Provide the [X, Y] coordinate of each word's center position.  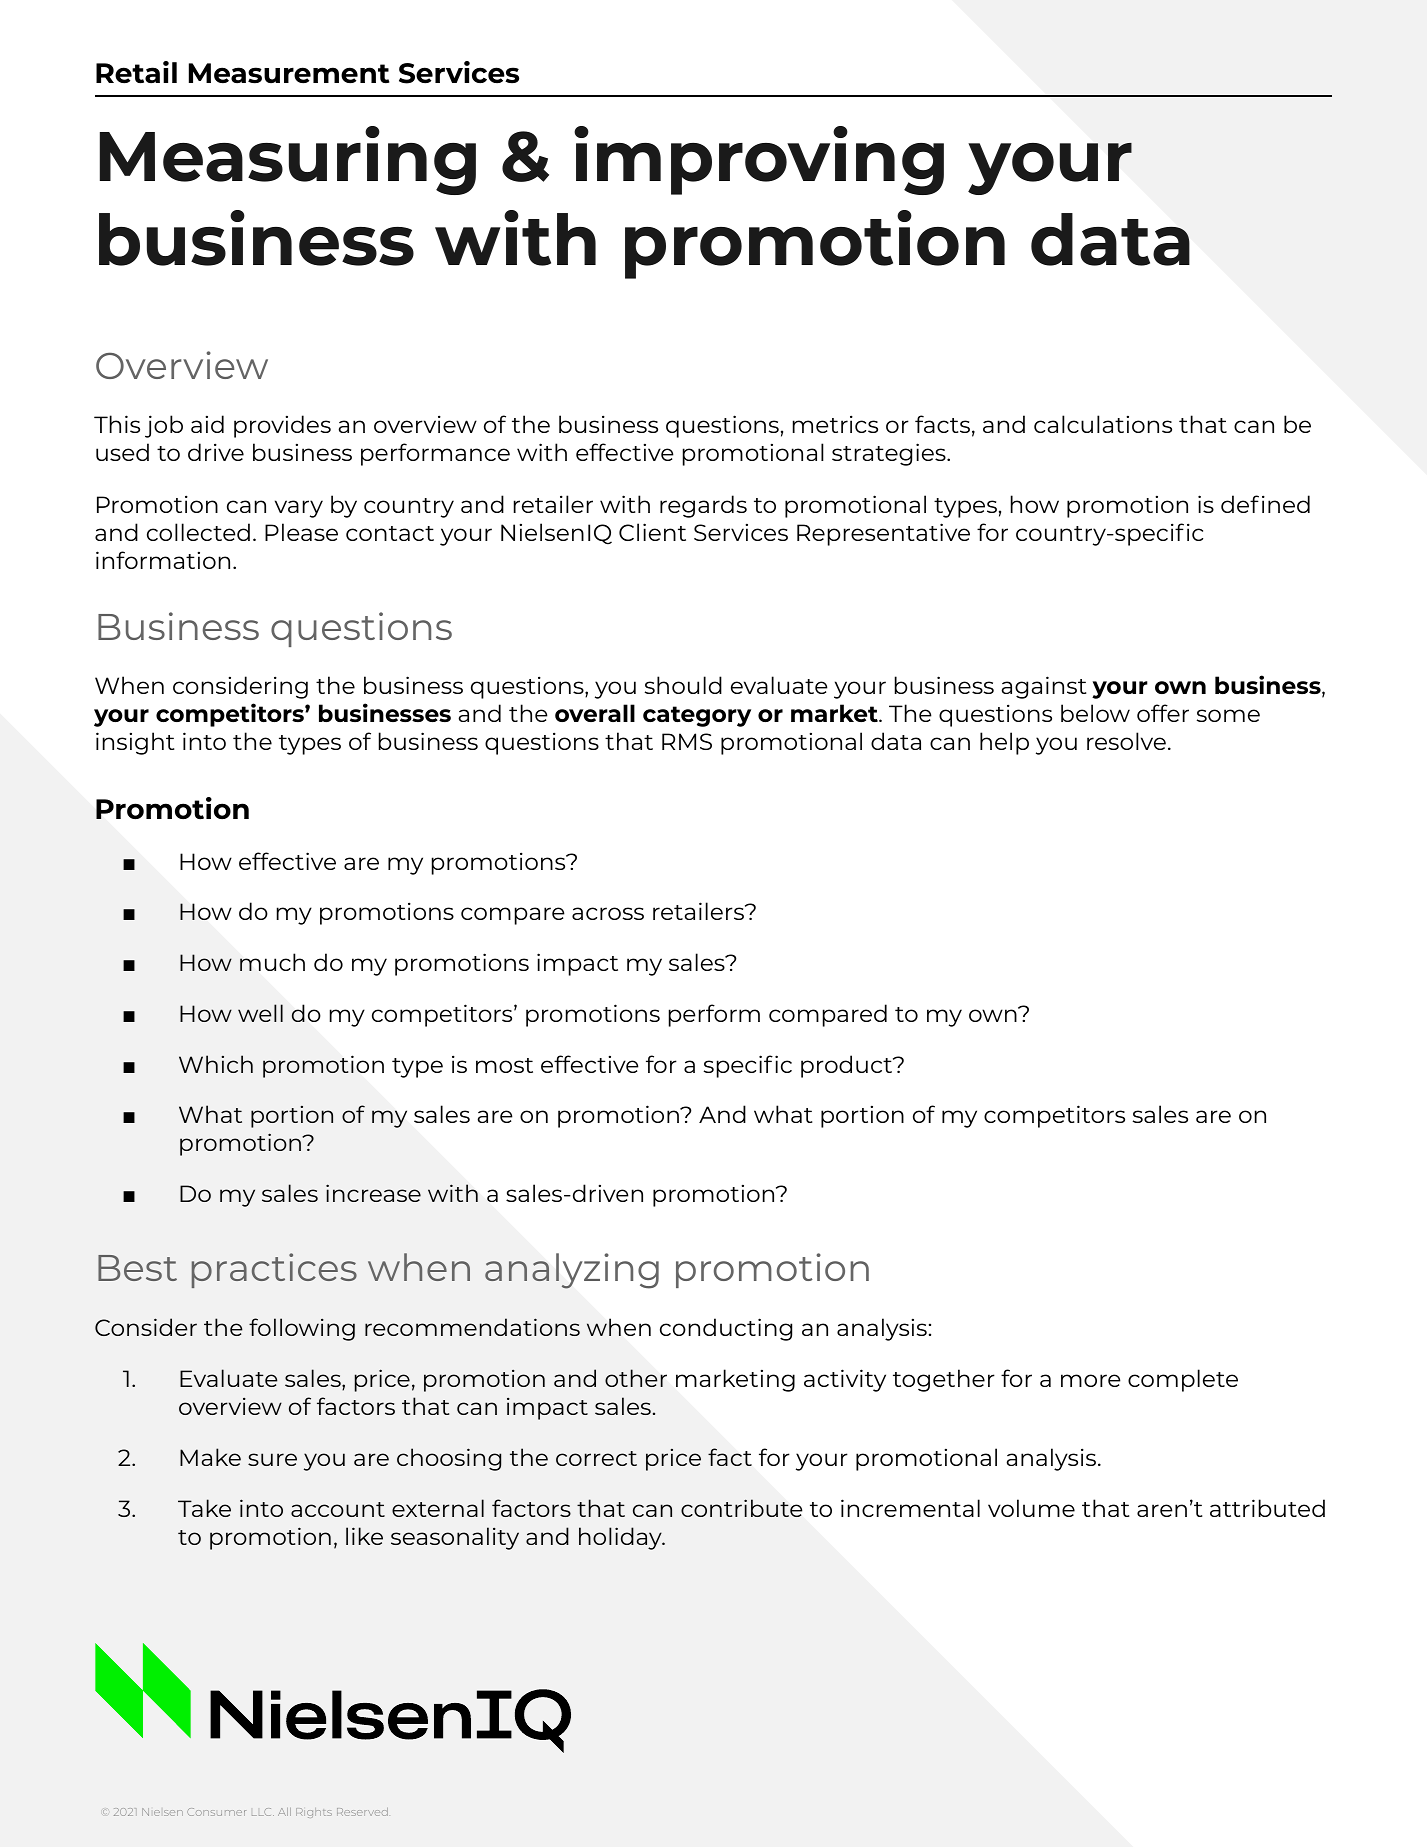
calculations [1103, 424]
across [608, 913]
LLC [263, 1812]
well [260, 1013]
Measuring [288, 160]
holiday [621, 1538]
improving [759, 160]
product [848, 1066]
